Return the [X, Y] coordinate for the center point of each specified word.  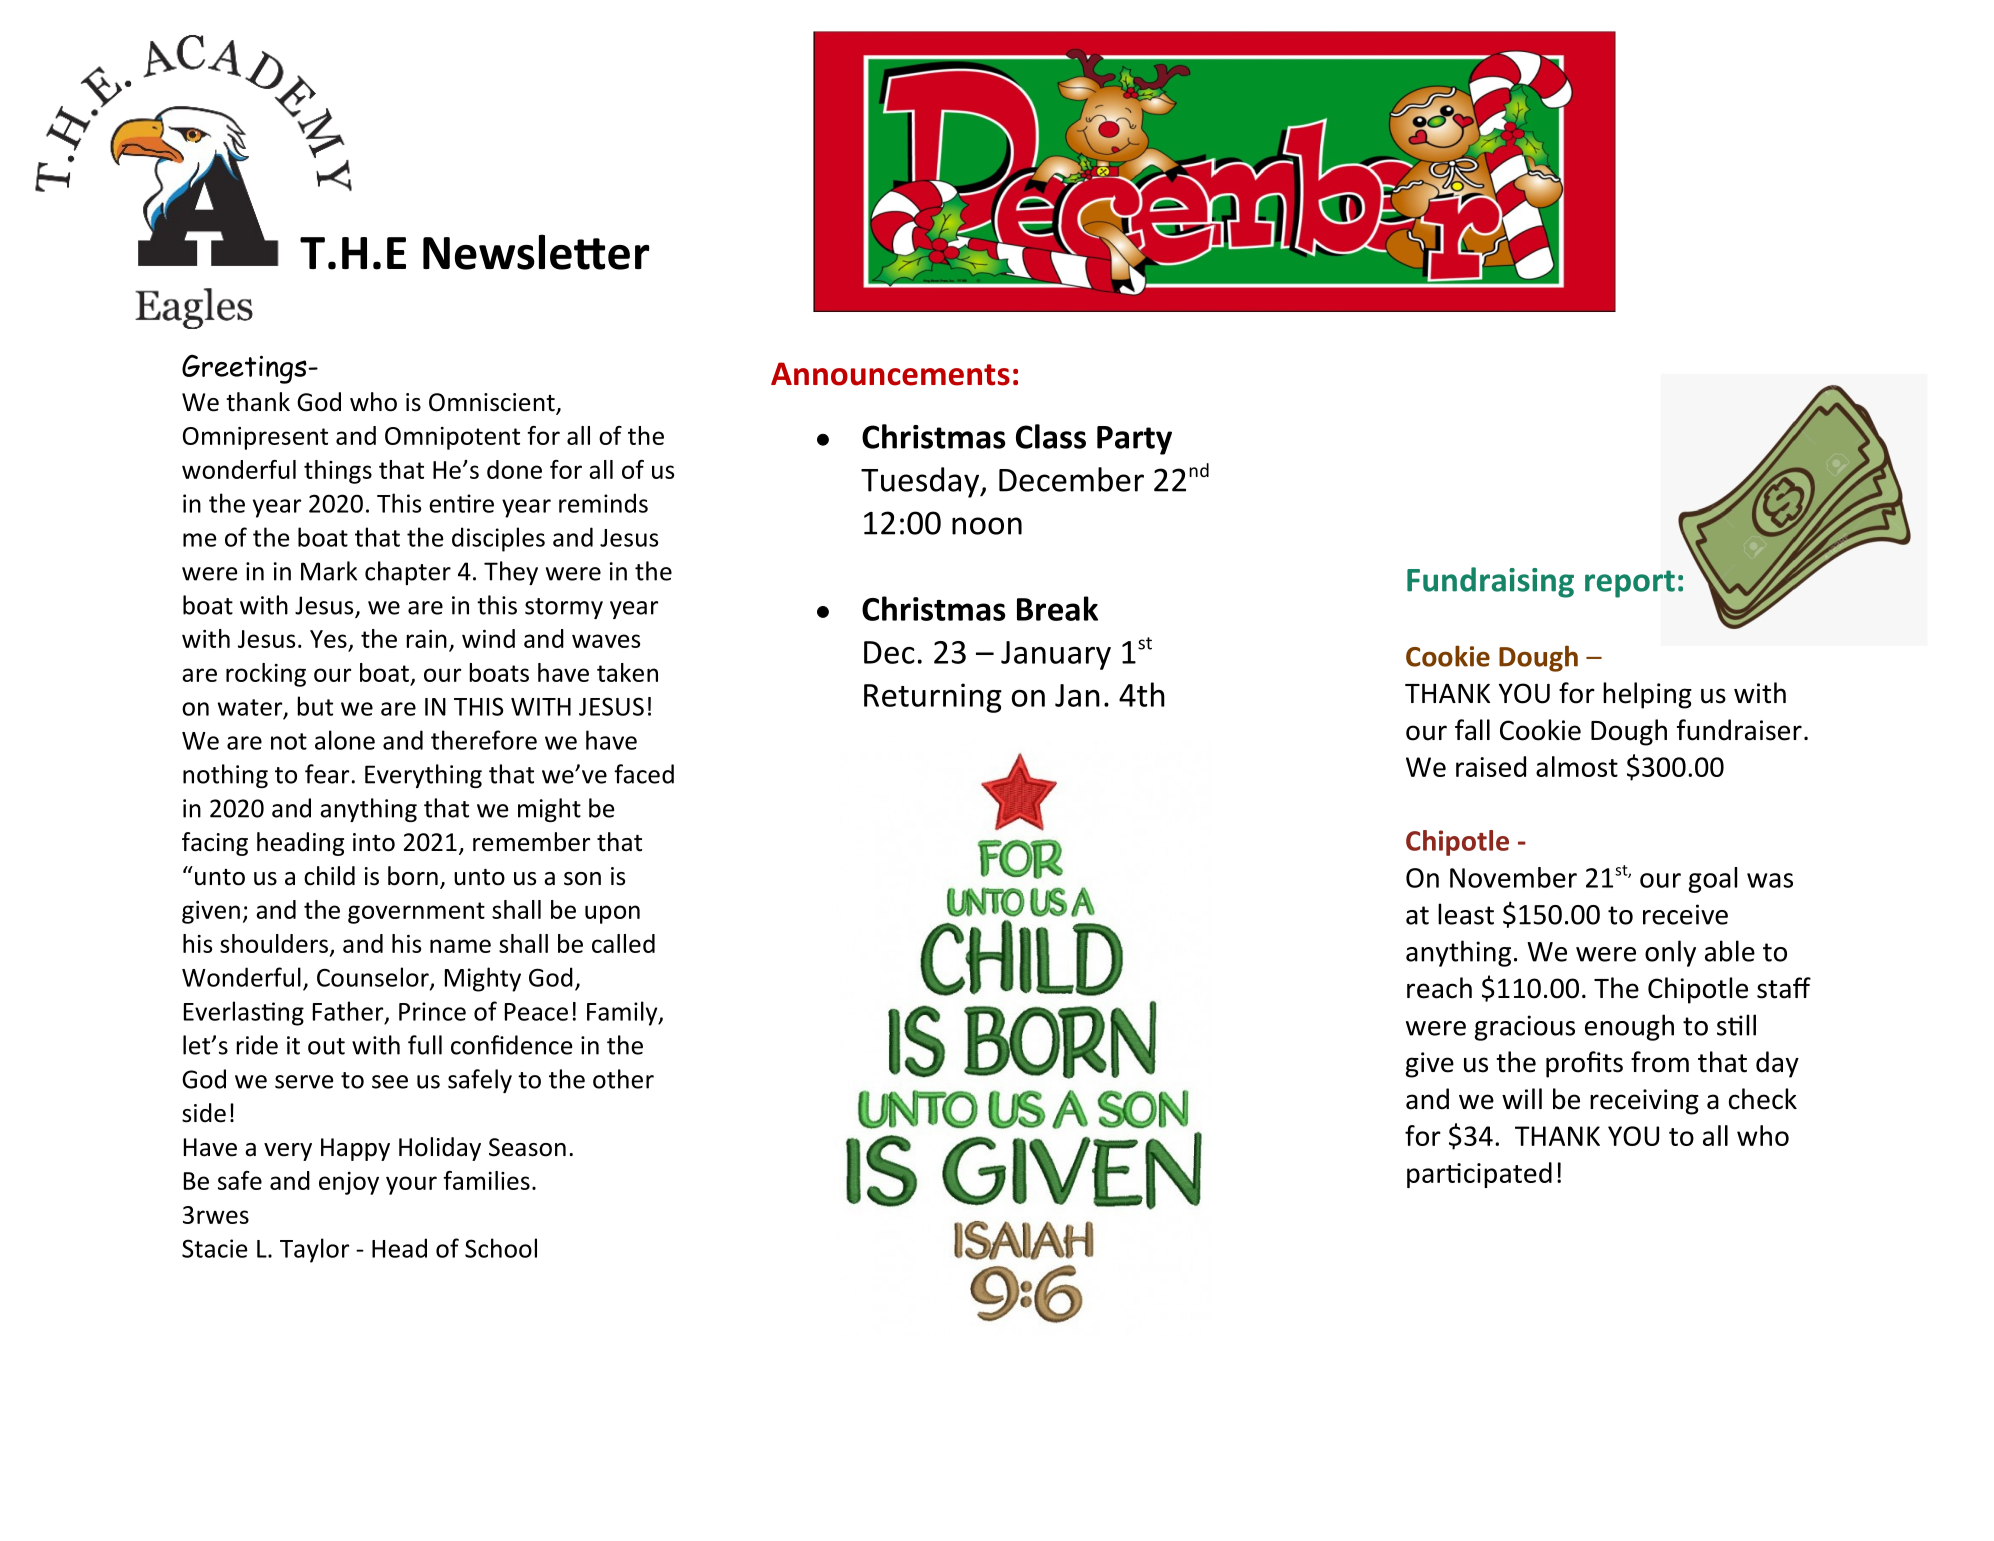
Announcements [890, 374]
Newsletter [536, 252]
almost [1577, 766]
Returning [933, 698]
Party [1134, 440]
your [411, 1185]
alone [345, 740]
